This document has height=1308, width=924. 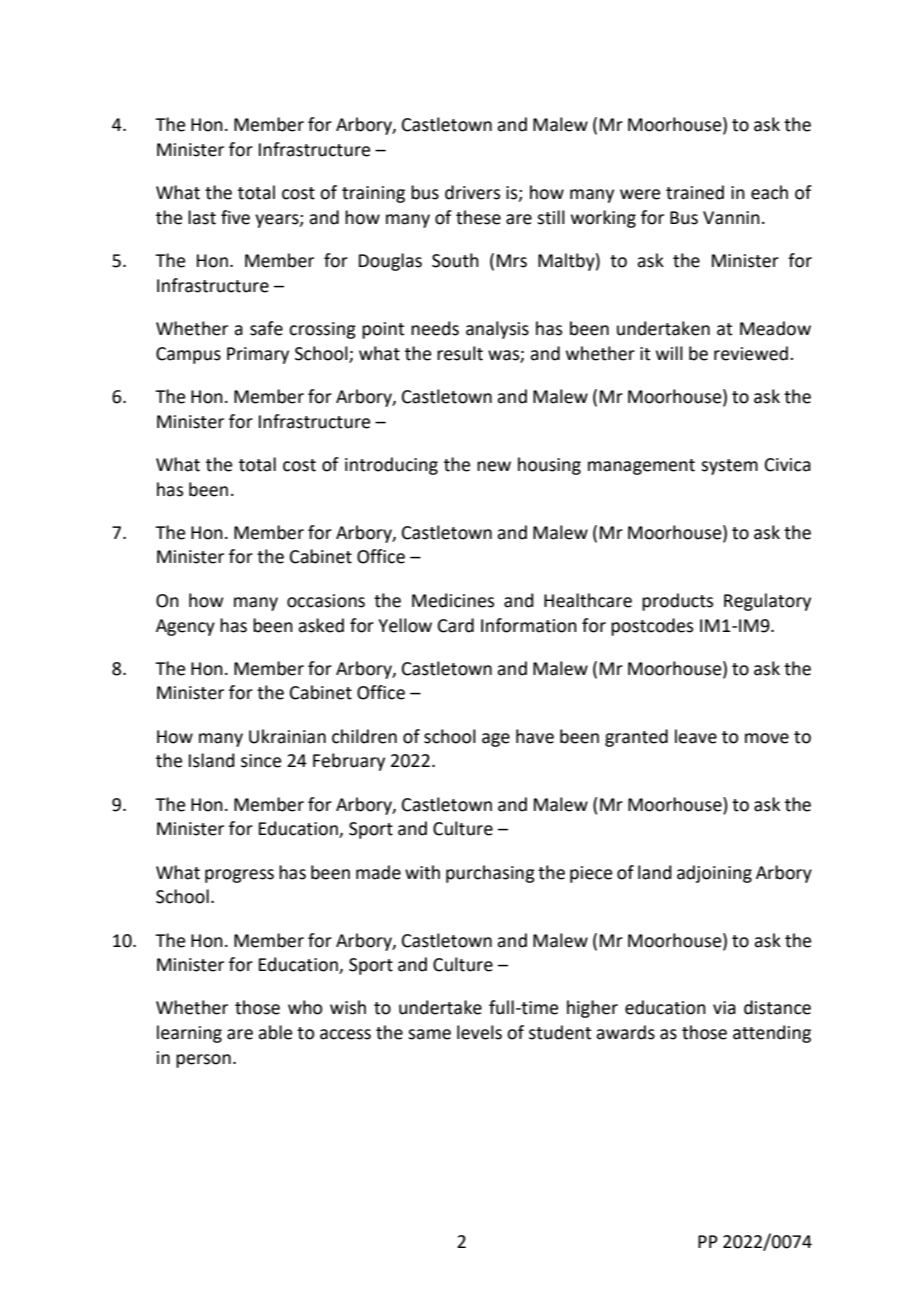 I want to click on levels, so click(x=479, y=1032).
